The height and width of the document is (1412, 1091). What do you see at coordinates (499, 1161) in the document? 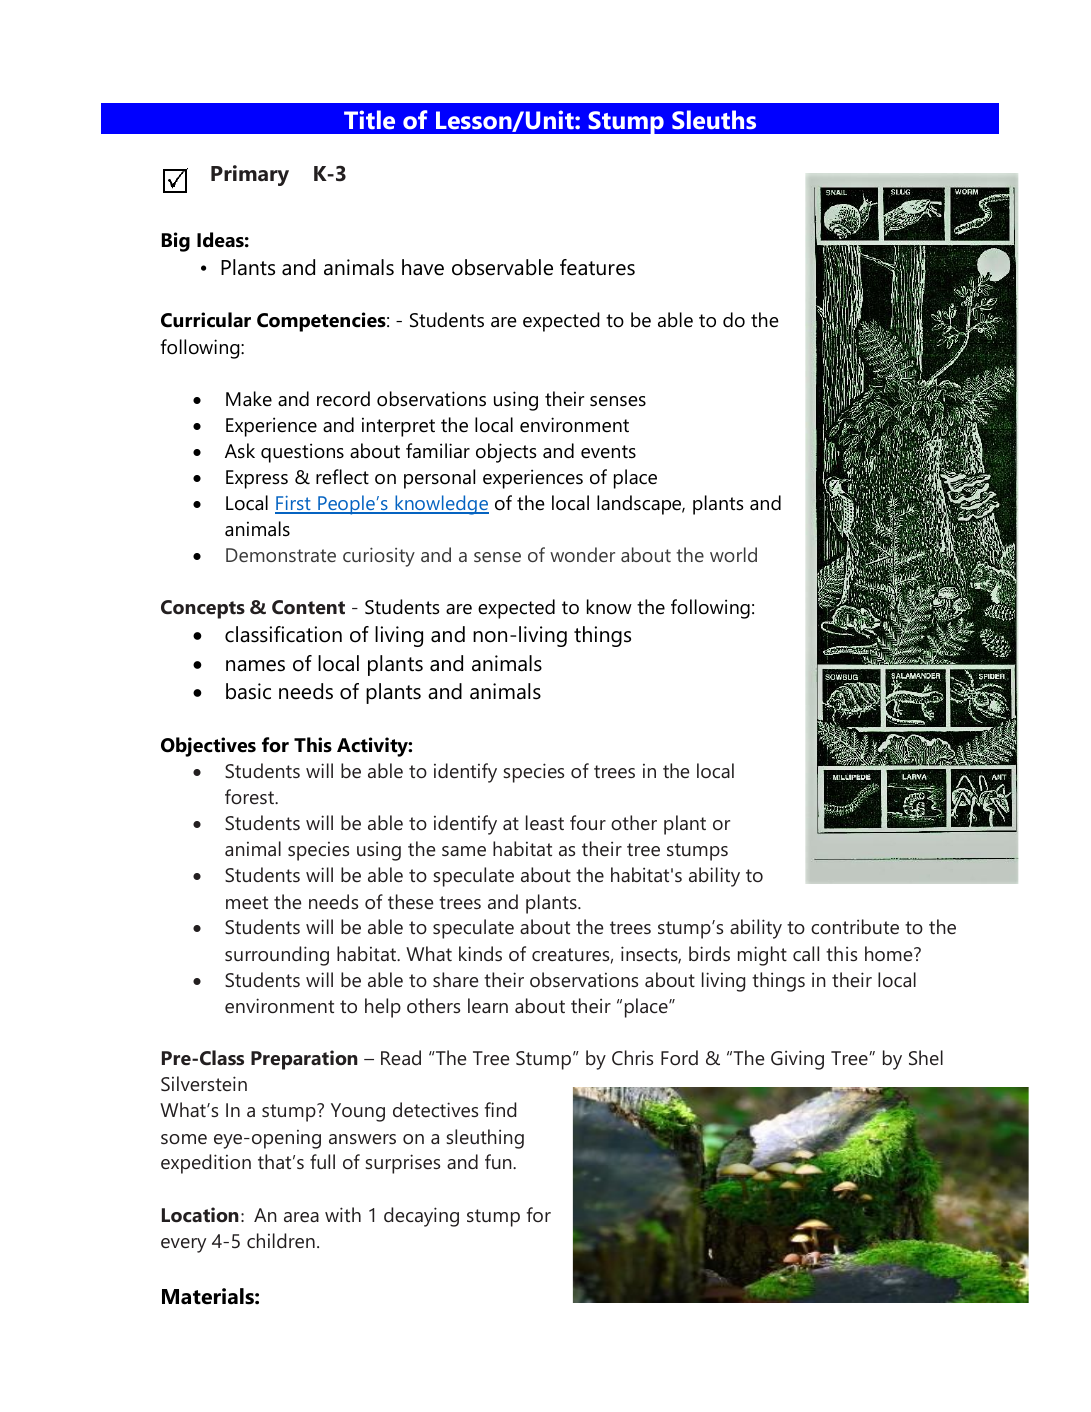
I see `fun` at bounding box center [499, 1161].
